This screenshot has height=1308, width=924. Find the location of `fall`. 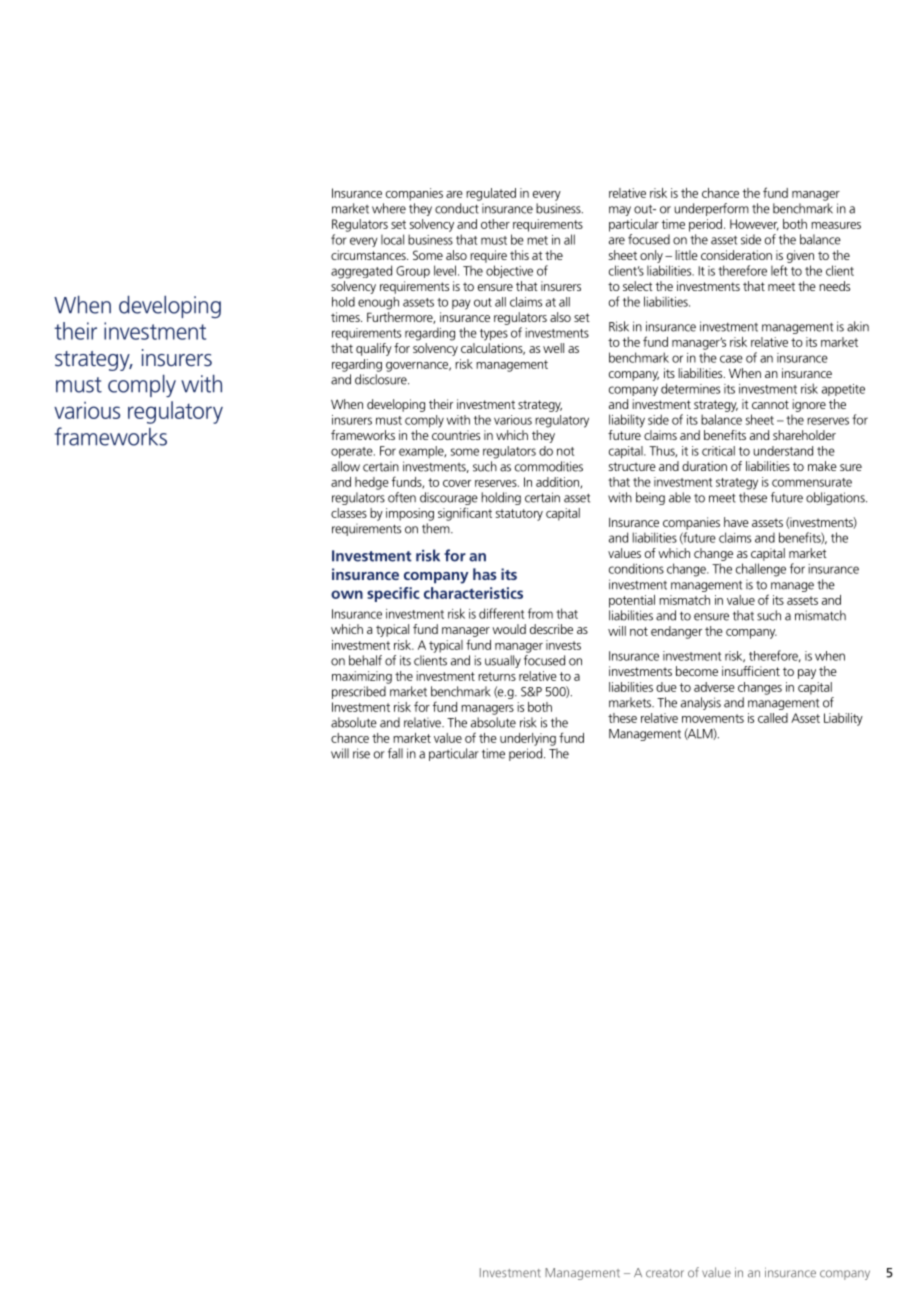

fall is located at coordinates (395, 753).
